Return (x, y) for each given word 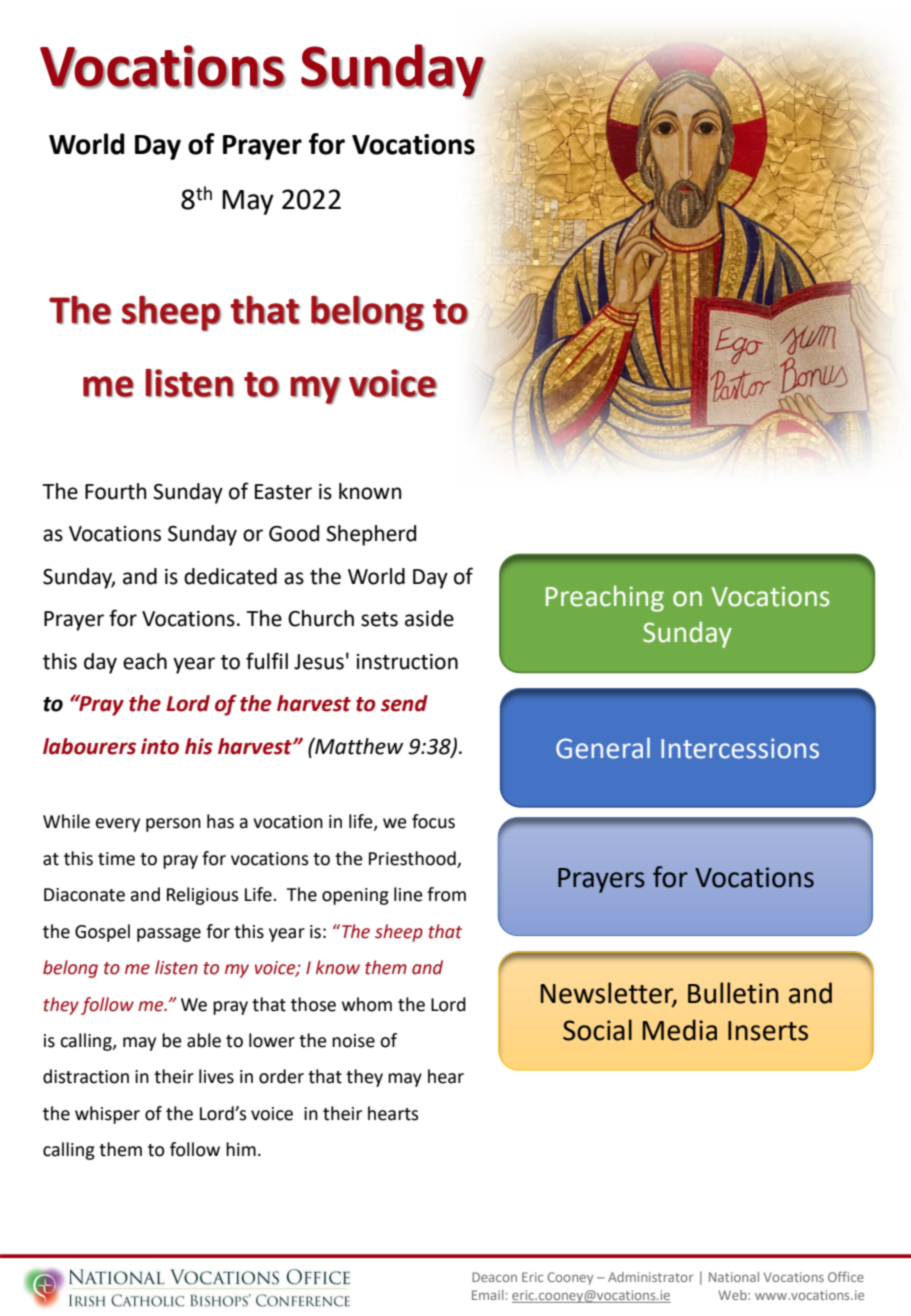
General (603, 748)
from (446, 894)
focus (433, 821)
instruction (407, 662)
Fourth (116, 491)
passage (169, 935)
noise (353, 1041)
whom (367, 1004)
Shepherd (371, 535)
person (173, 825)
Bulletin (733, 993)
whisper (107, 1115)
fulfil (267, 661)
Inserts (768, 1031)
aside (429, 618)
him (241, 1149)
